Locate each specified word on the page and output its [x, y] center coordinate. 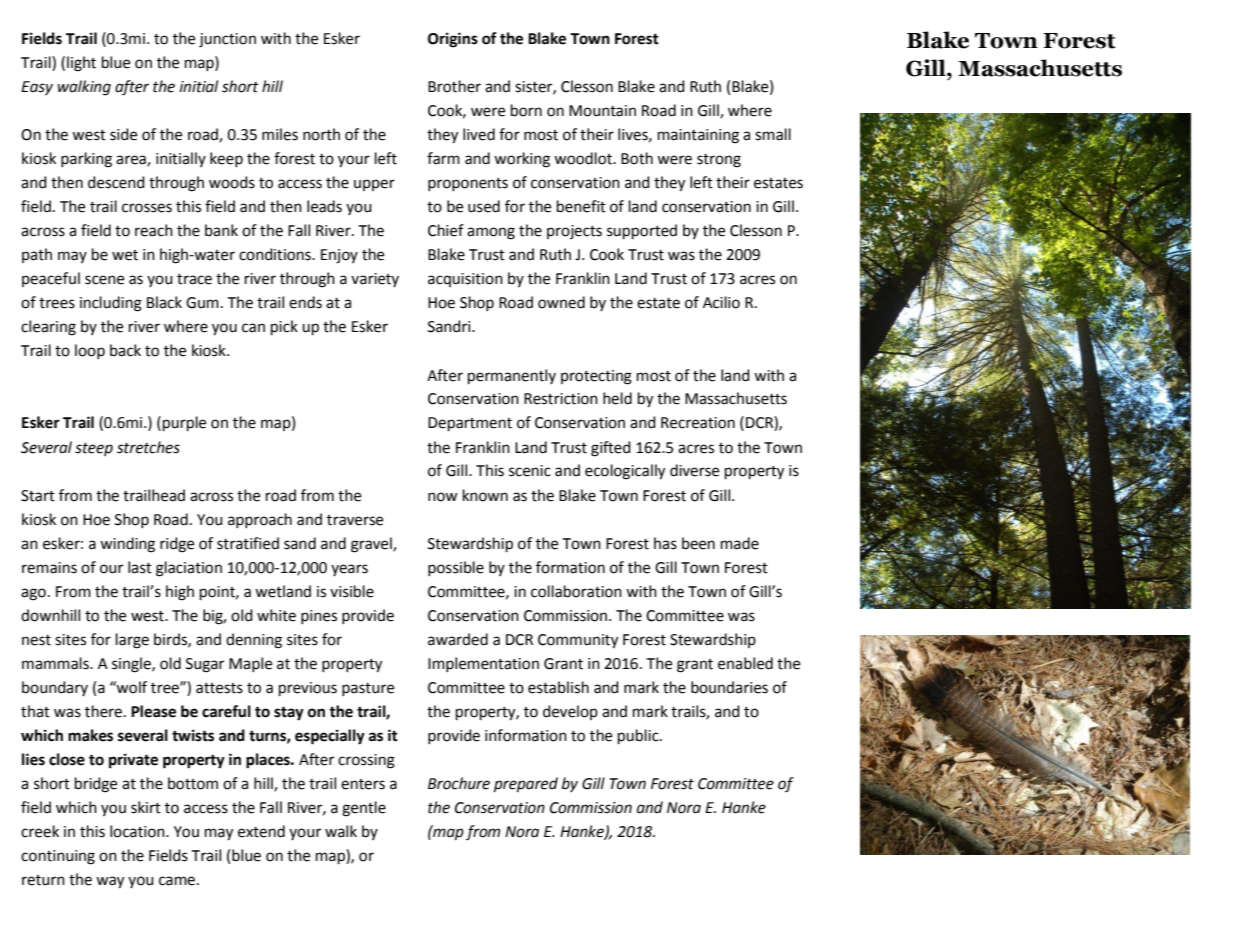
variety [375, 280]
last [140, 567]
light [81, 64]
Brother [454, 86]
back [125, 350]
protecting [596, 377]
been [698, 543]
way [110, 882]
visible [352, 591]
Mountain [602, 111]
